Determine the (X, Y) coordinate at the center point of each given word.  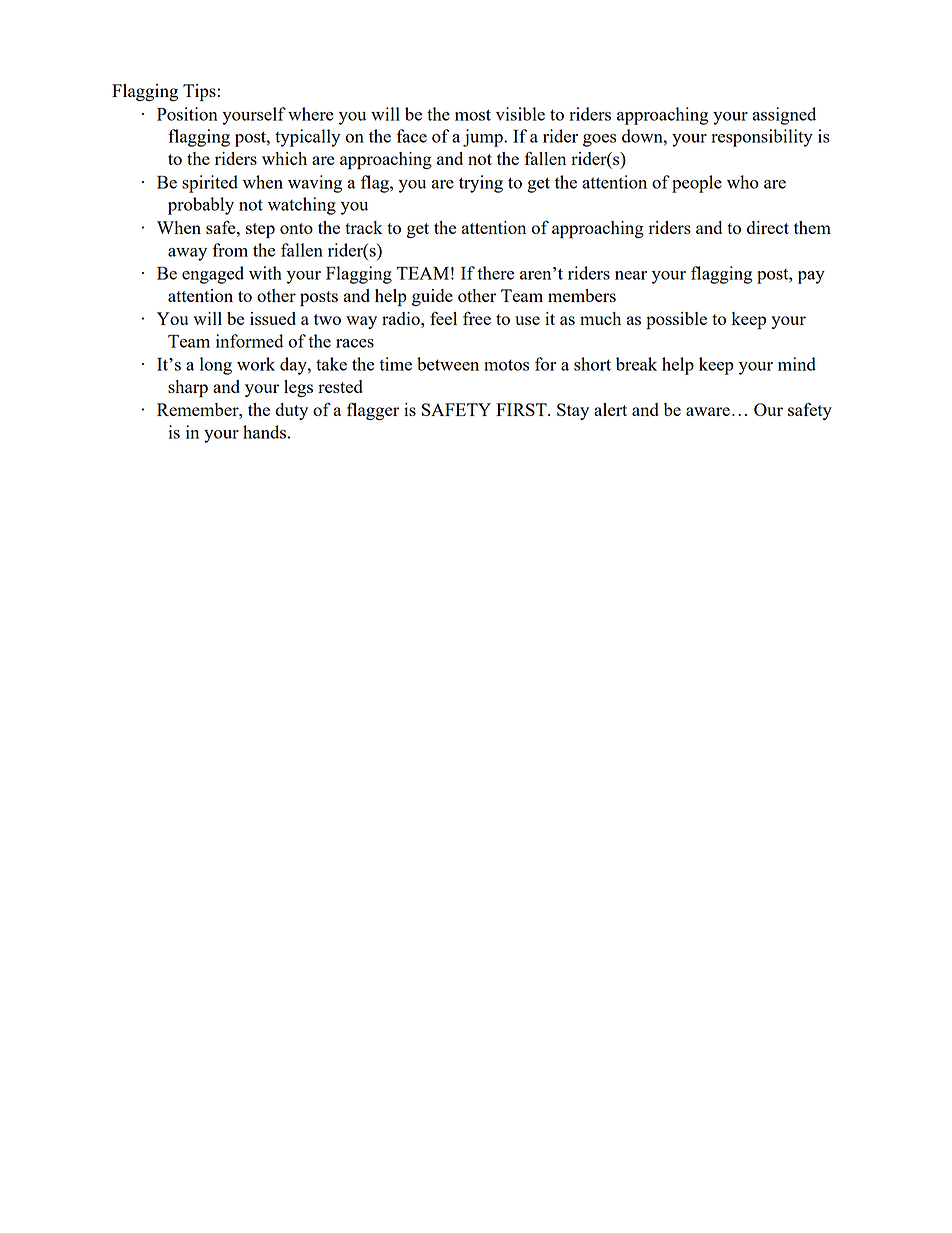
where (311, 114)
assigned (784, 116)
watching (302, 206)
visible (520, 114)
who (743, 182)
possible (676, 321)
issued (273, 318)
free (477, 318)
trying (481, 184)
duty (291, 411)
